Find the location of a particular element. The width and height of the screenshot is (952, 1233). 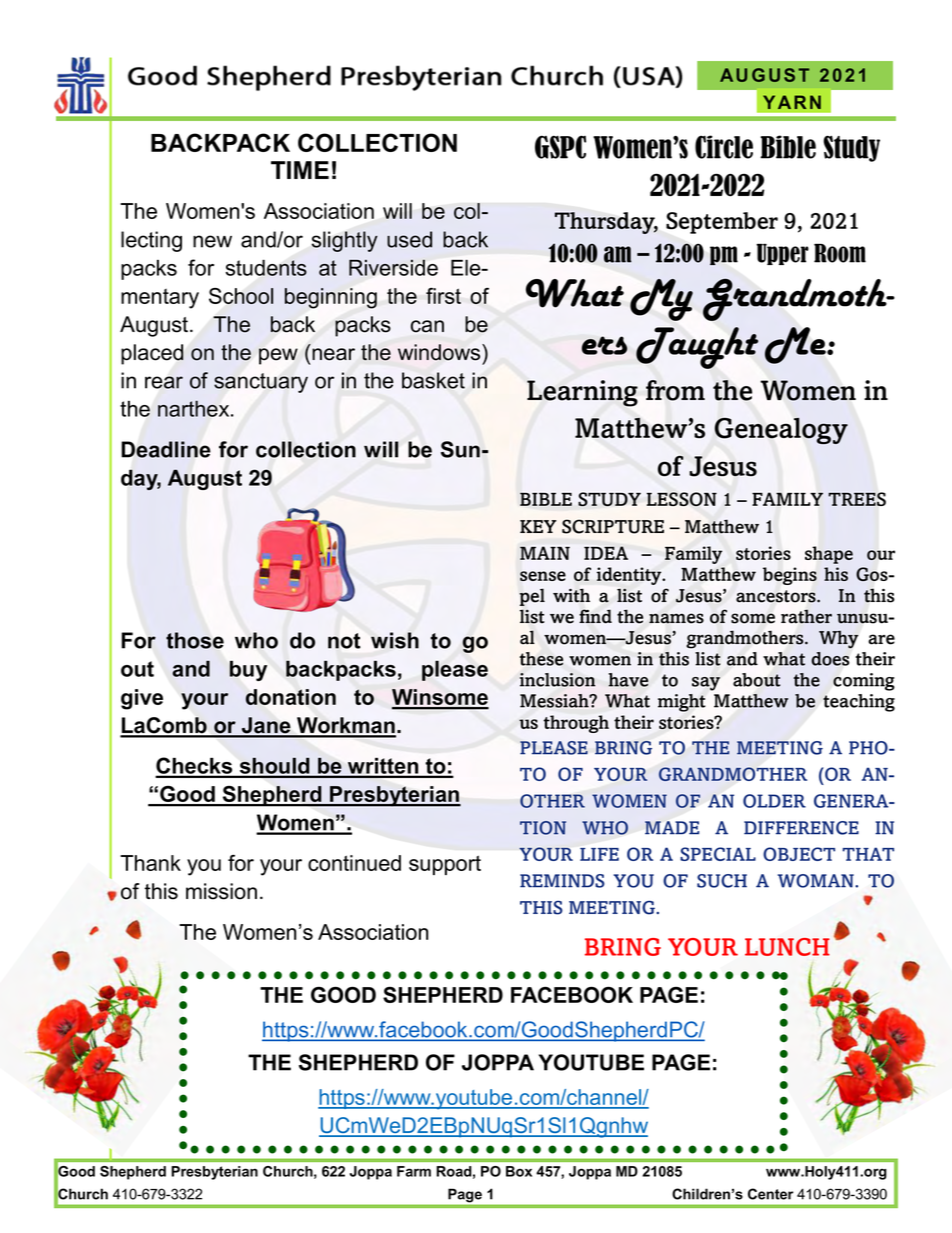

used is located at coordinates (409, 239).
